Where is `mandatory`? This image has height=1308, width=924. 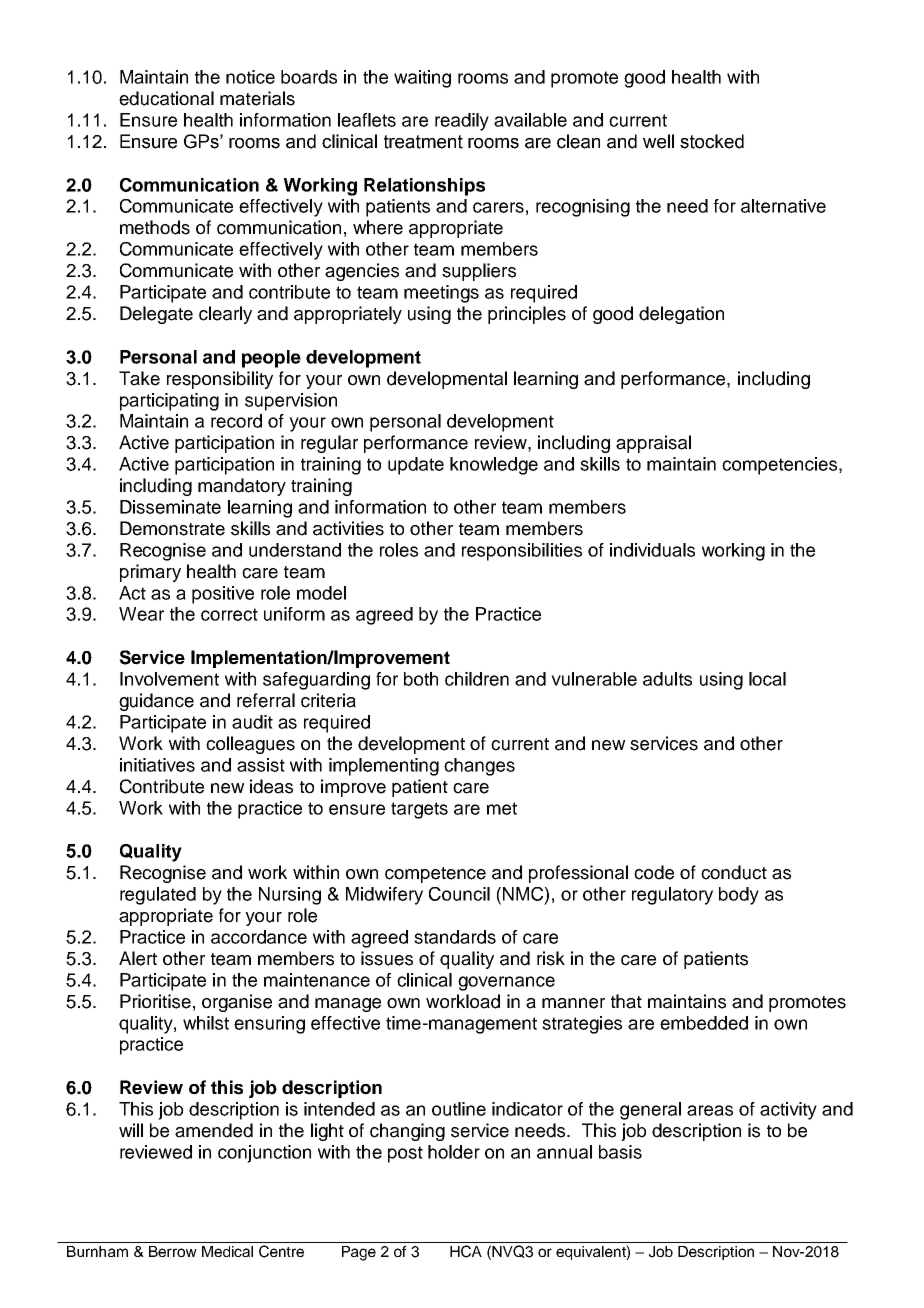 mandatory is located at coordinates (242, 487).
